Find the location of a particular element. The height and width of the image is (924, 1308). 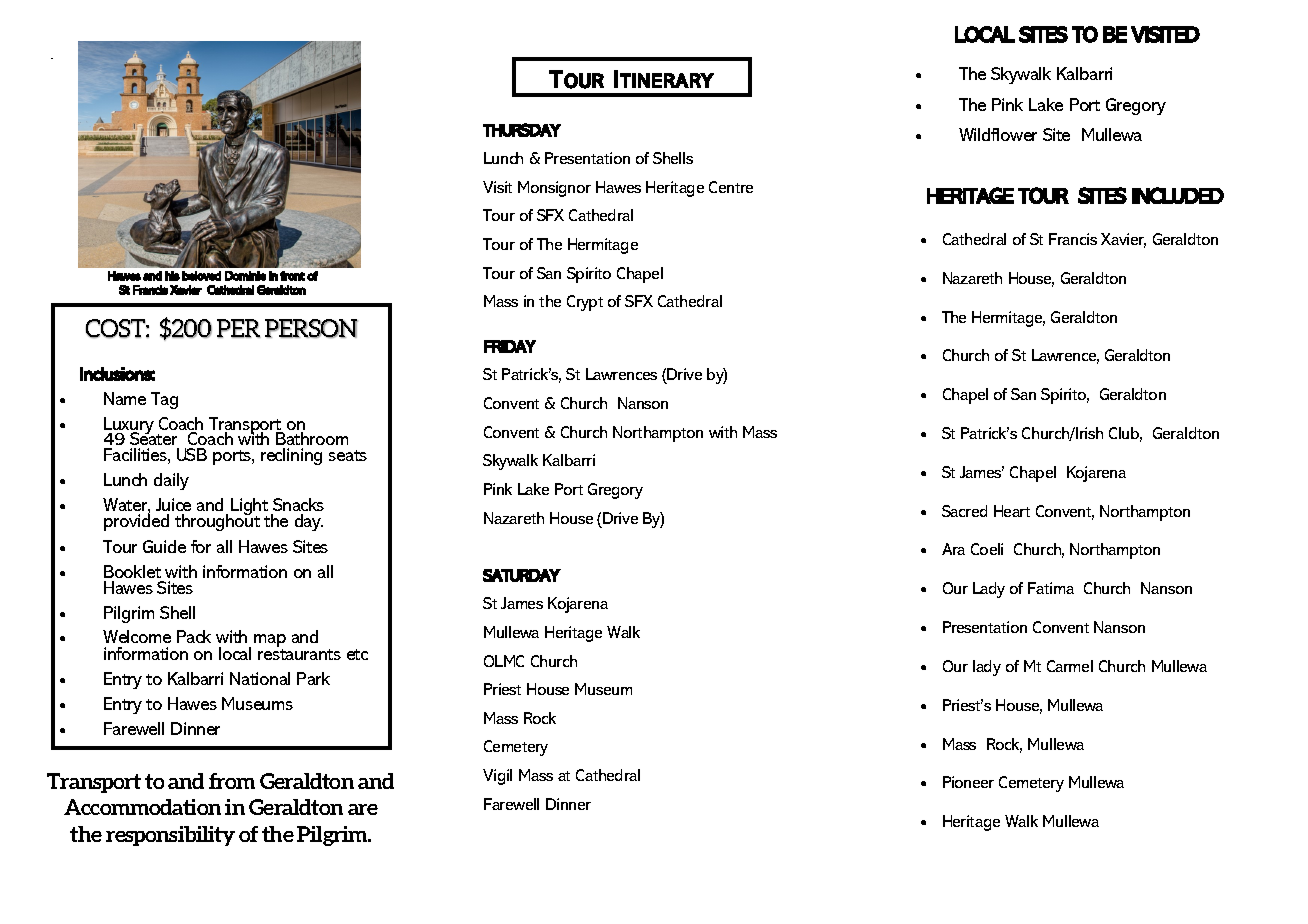

THURSDAY is located at coordinates (522, 130).
